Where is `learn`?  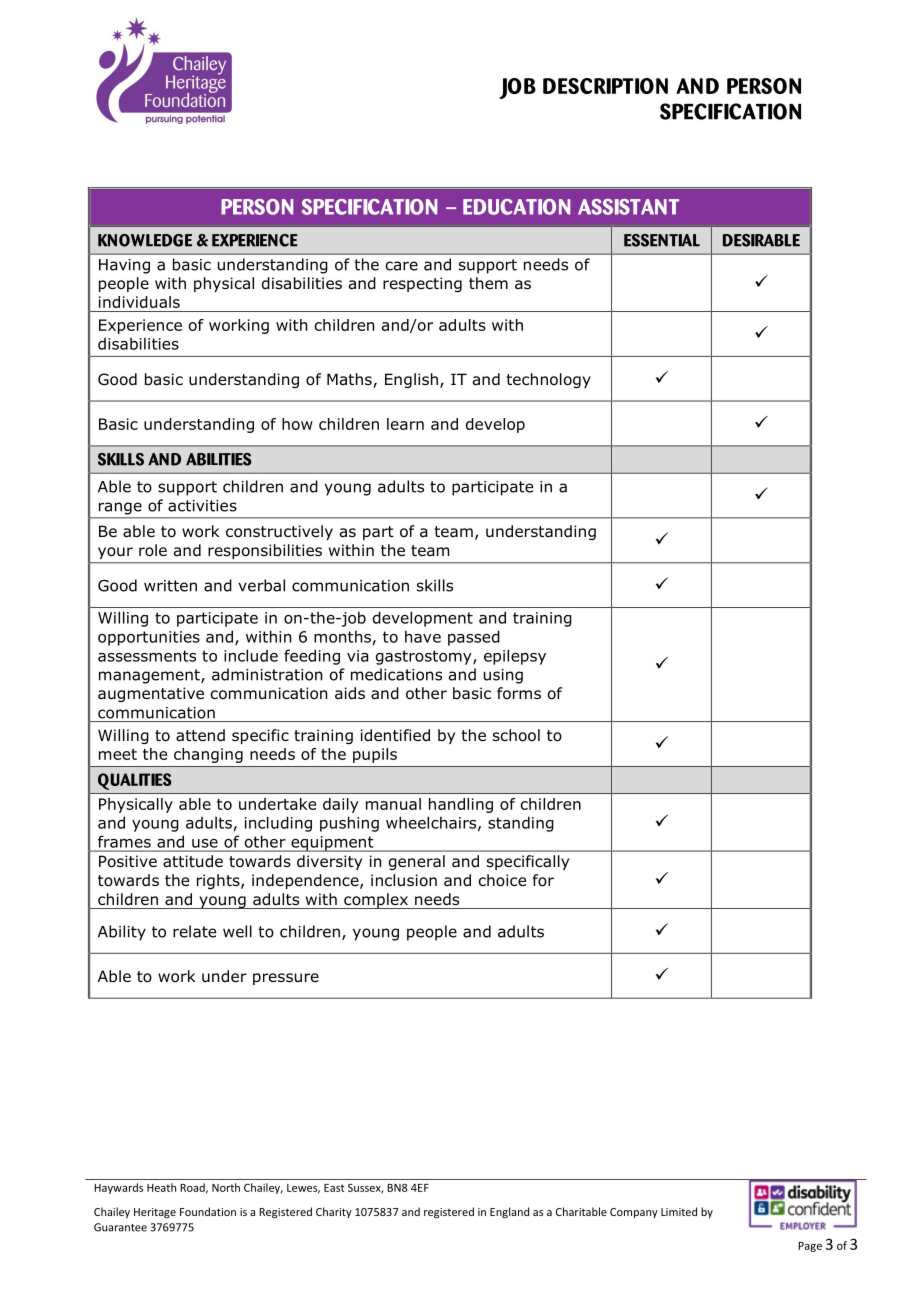 learn is located at coordinates (405, 424).
